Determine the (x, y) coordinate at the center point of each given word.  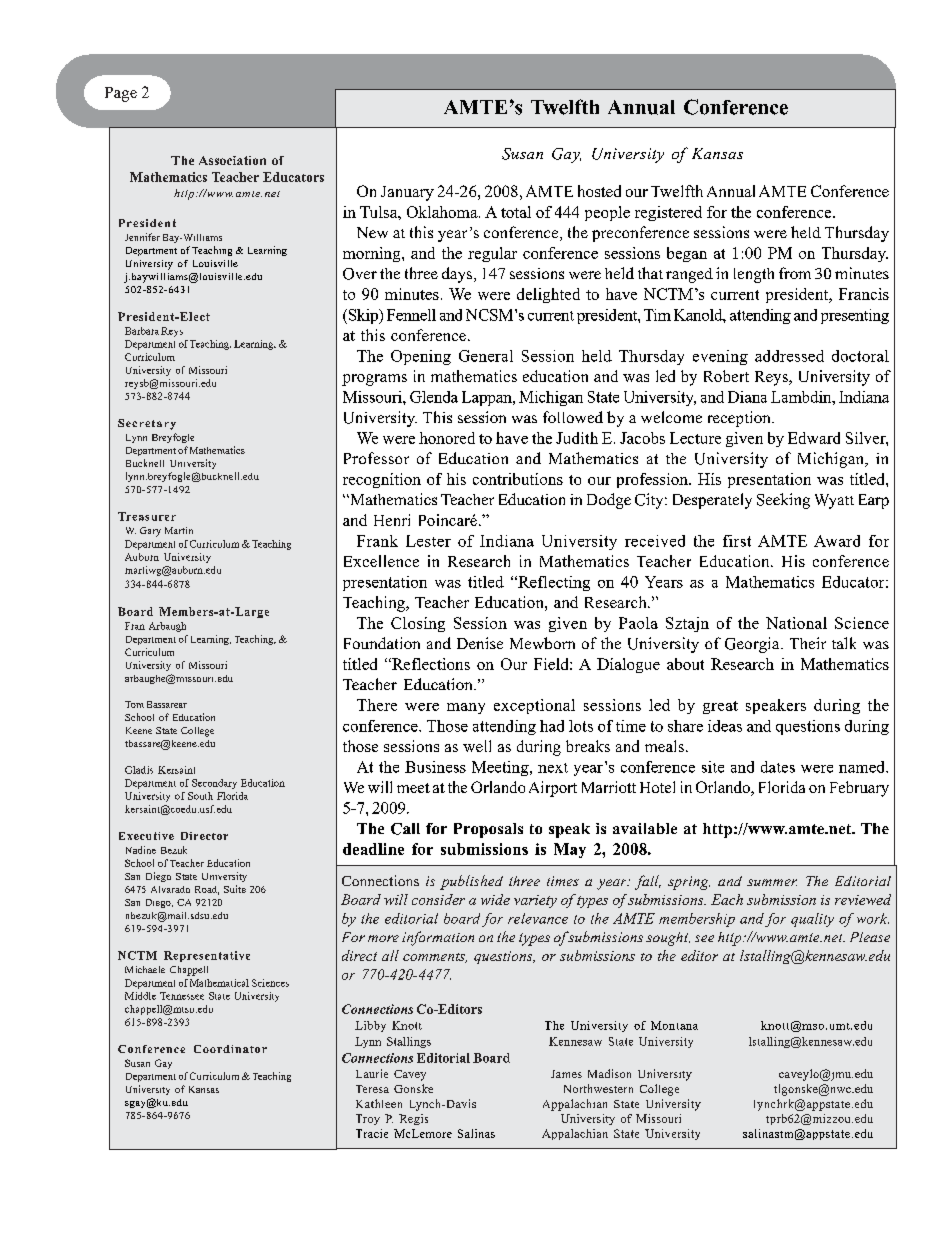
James (566, 1074)
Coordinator (230, 1049)
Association (232, 160)
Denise (480, 643)
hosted (599, 191)
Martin (179, 530)
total (516, 212)
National (796, 623)
